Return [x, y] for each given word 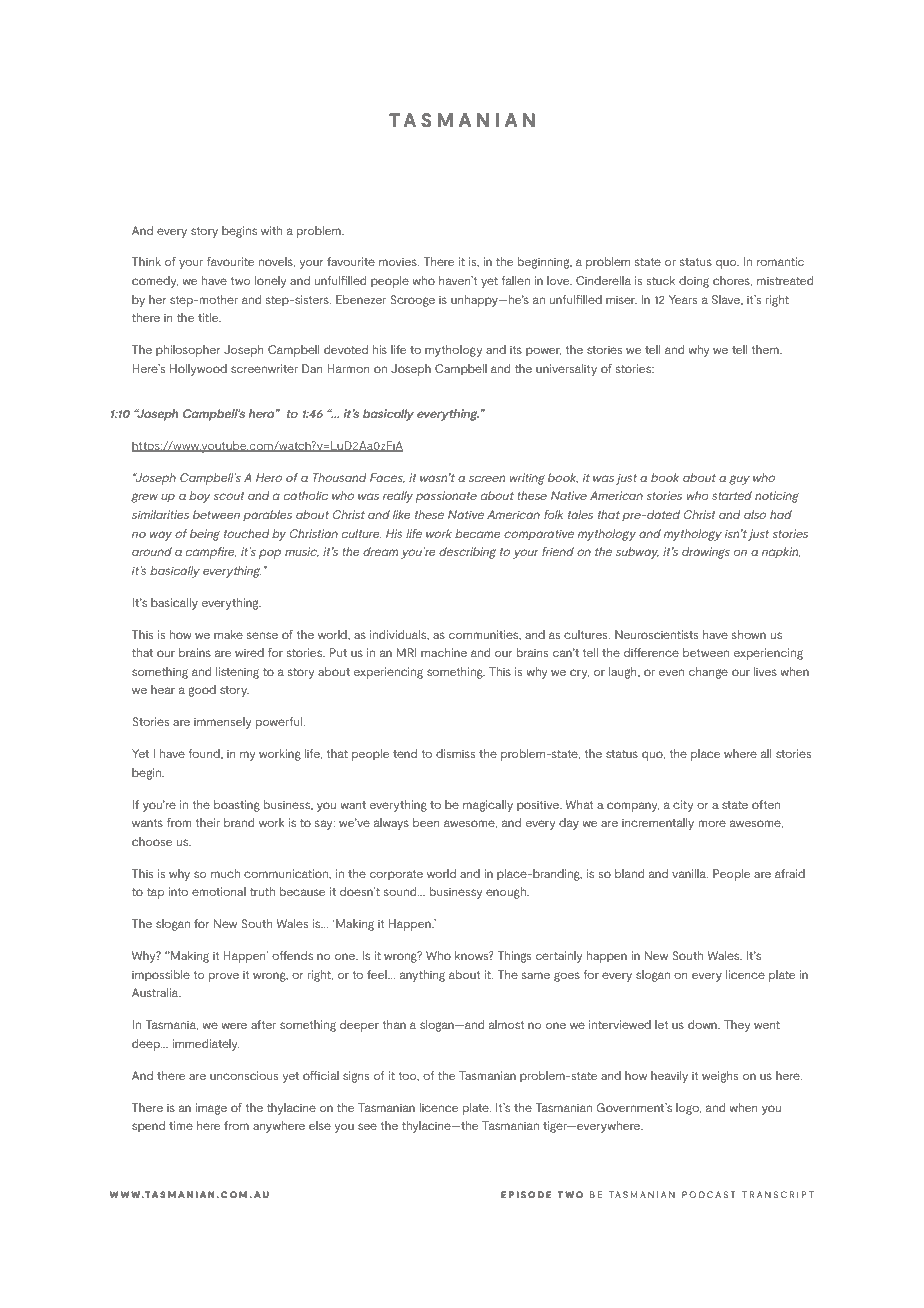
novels [277, 262]
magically [488, 806]
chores [732, 281]
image [211, 1109]
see [367, 1126]
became [477, 533]
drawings [706, 553]
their [207, 822]
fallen [515, 280]
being [205, 535]
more [712, 823]
